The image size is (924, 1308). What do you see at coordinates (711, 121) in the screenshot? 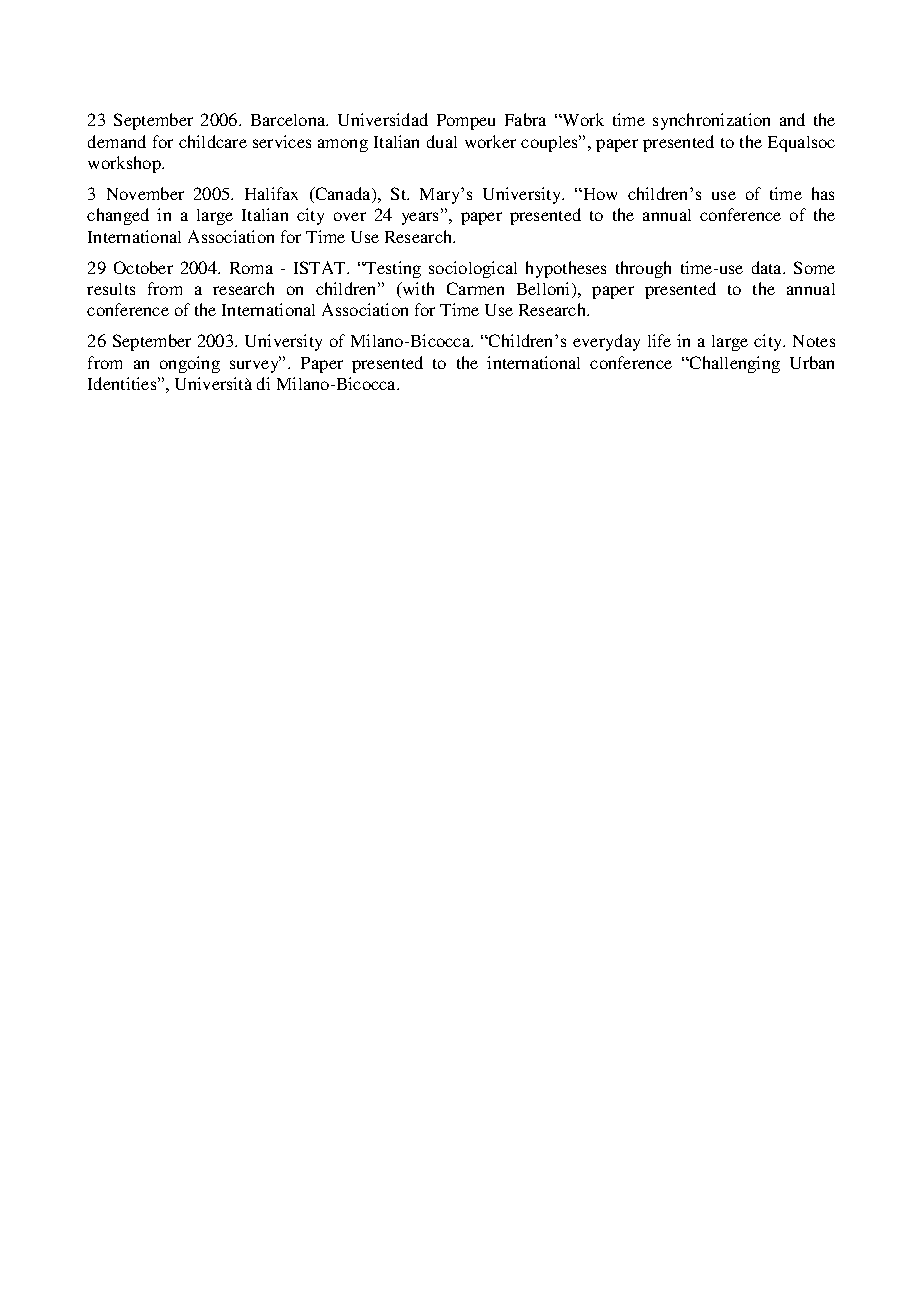
I see `synchronization` at bounding box center [711, 121].
